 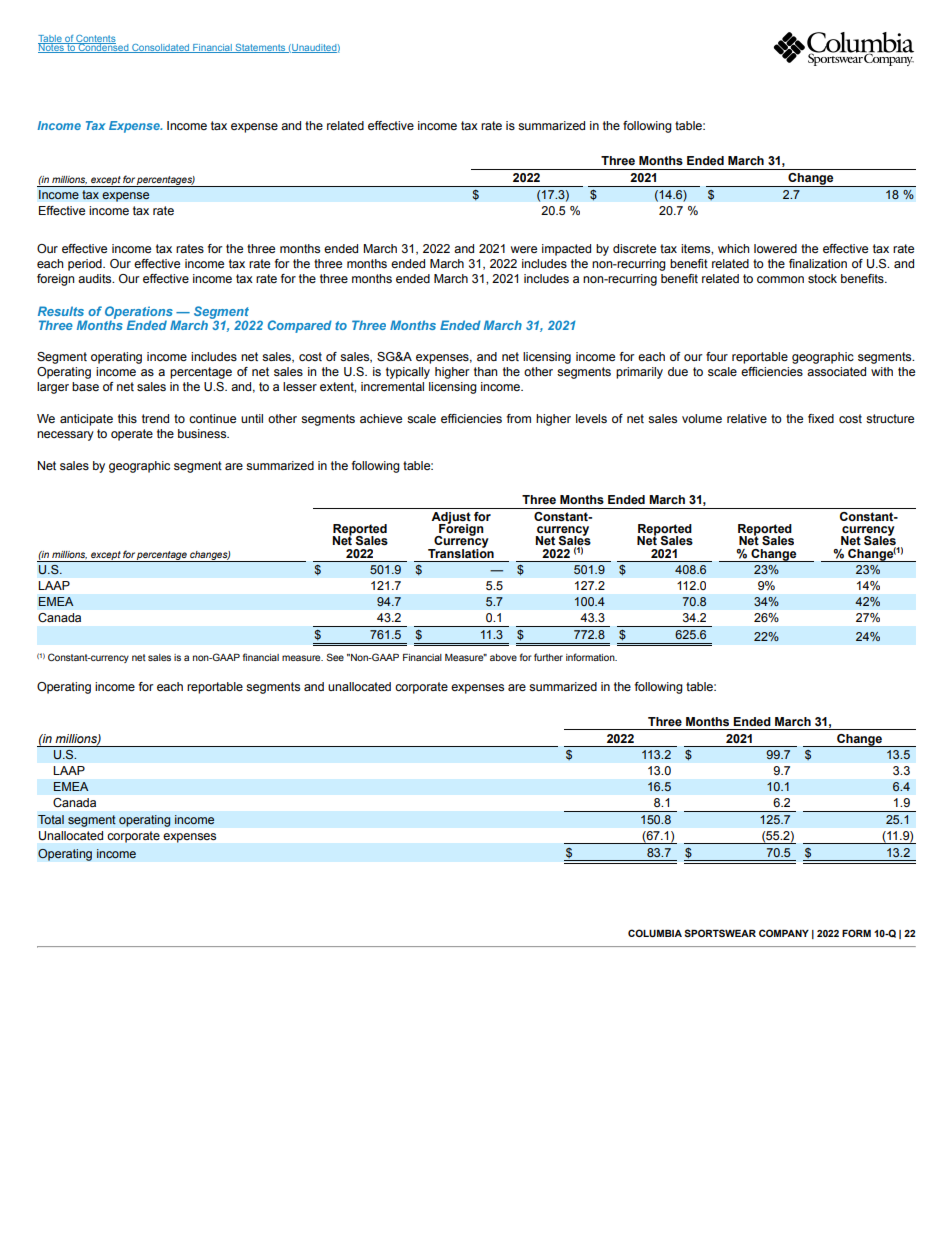 What do you see at coordinates (335, 657) in the image?
I see `See` at bounding box center [335, 657].
